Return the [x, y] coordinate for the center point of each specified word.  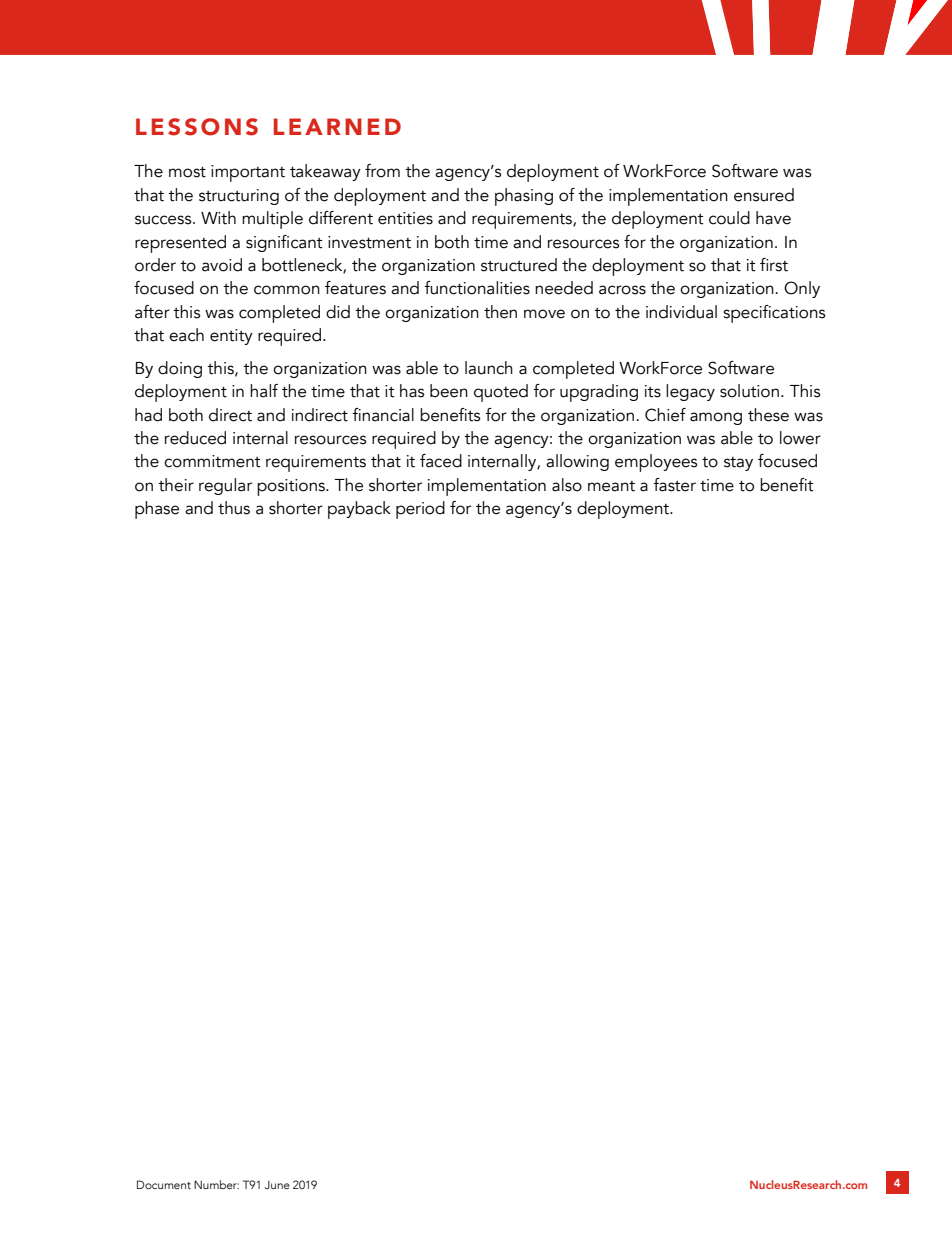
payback [359, 510]
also [567, 485]
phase [157, 510]
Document [164, 1184]
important [248, 173]
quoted [501, 393]
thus [234, 508]
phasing [524, 197]
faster [674, 485]
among [716, 418]
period [420, 510]
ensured [764, 195]
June [277, 1185]
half [264, 391]
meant [611, 486]
